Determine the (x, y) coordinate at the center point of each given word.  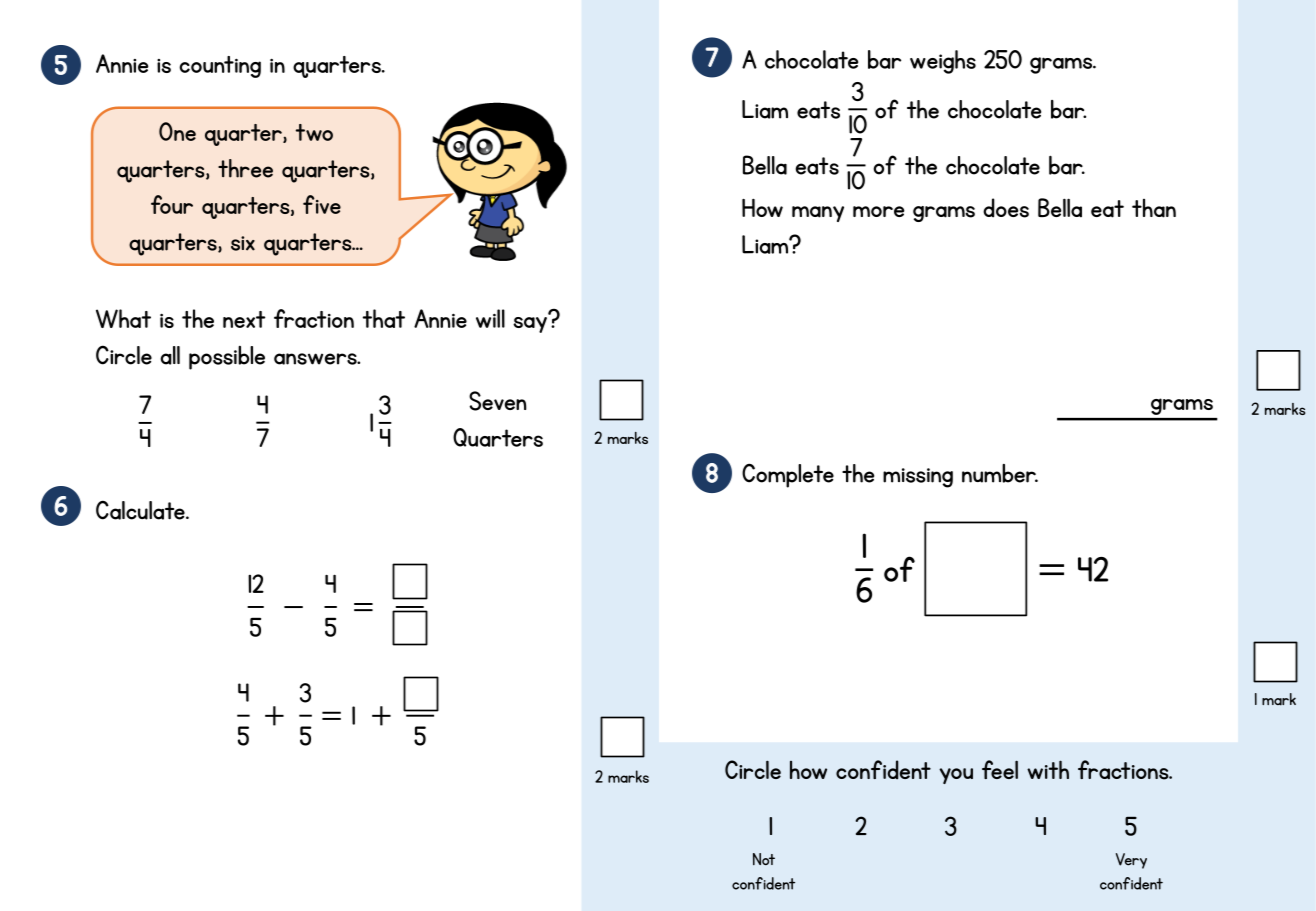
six (243, 243)
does (1006, 208)
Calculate (141, 510)
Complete (788, 475)
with (1048, 769)
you (956, 776)
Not (764, 859)
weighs (943, 62)
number (1000, 473)
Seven (498, 401)
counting (220, 67)
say (531, 323)
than (1154, 208)
